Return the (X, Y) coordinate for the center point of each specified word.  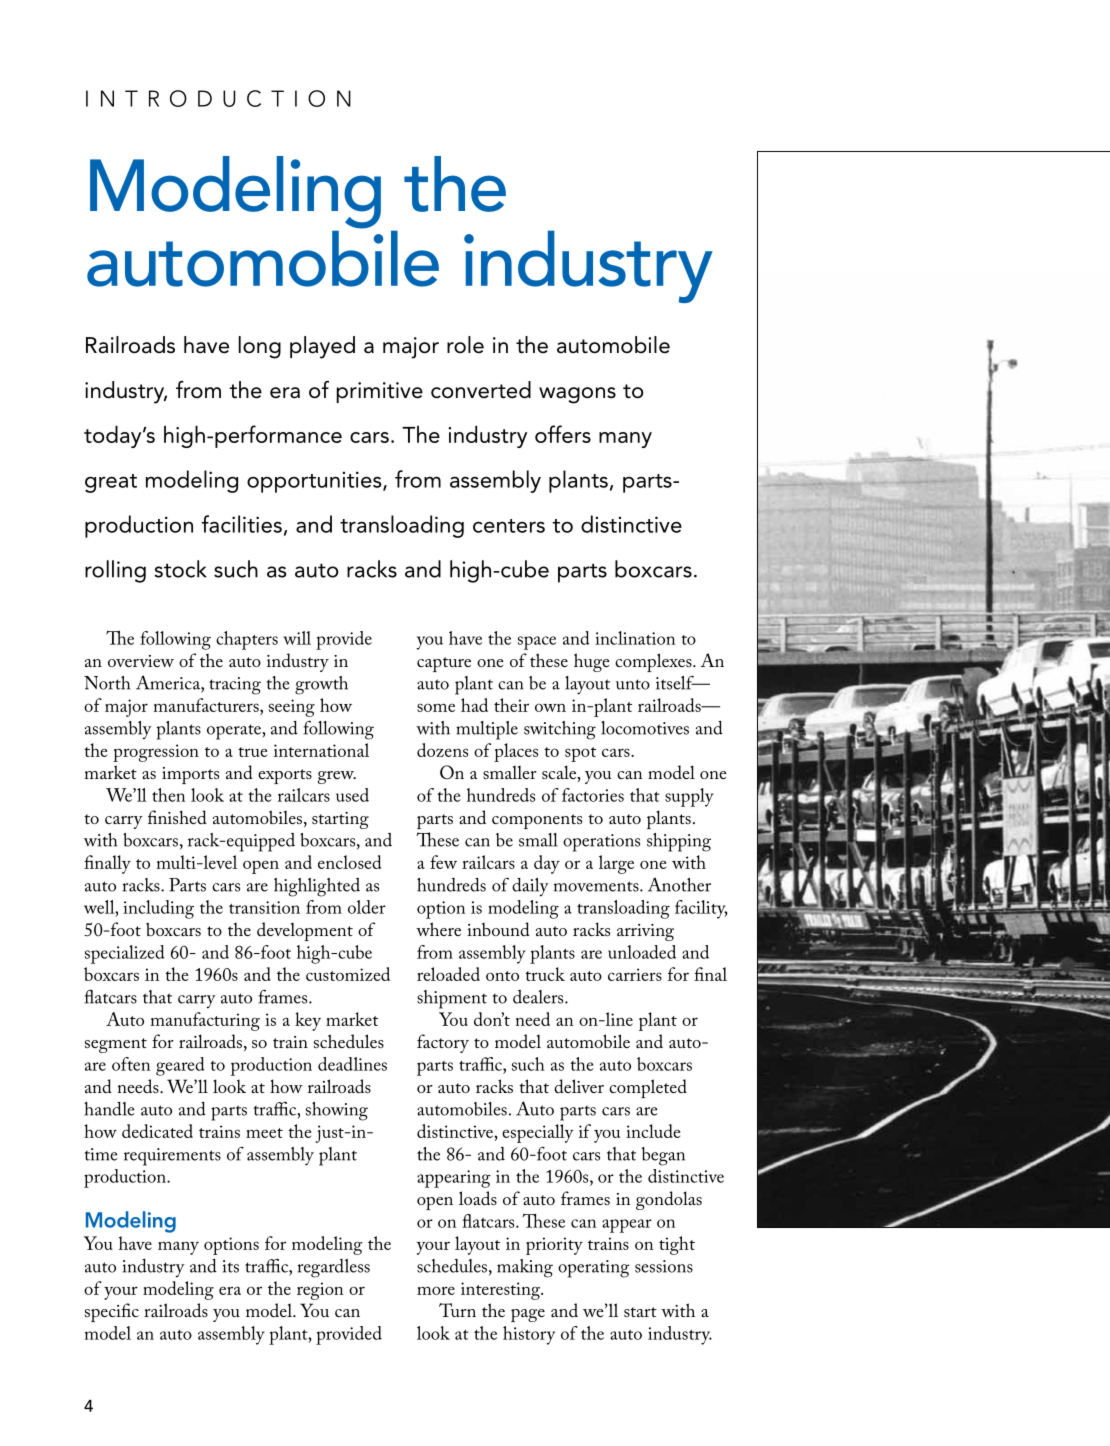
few (443, 862)
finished (177, 817)
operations (601, 843)
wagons (577, 395)
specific (112, 1312)
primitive (380, 392)
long (260, 347)
